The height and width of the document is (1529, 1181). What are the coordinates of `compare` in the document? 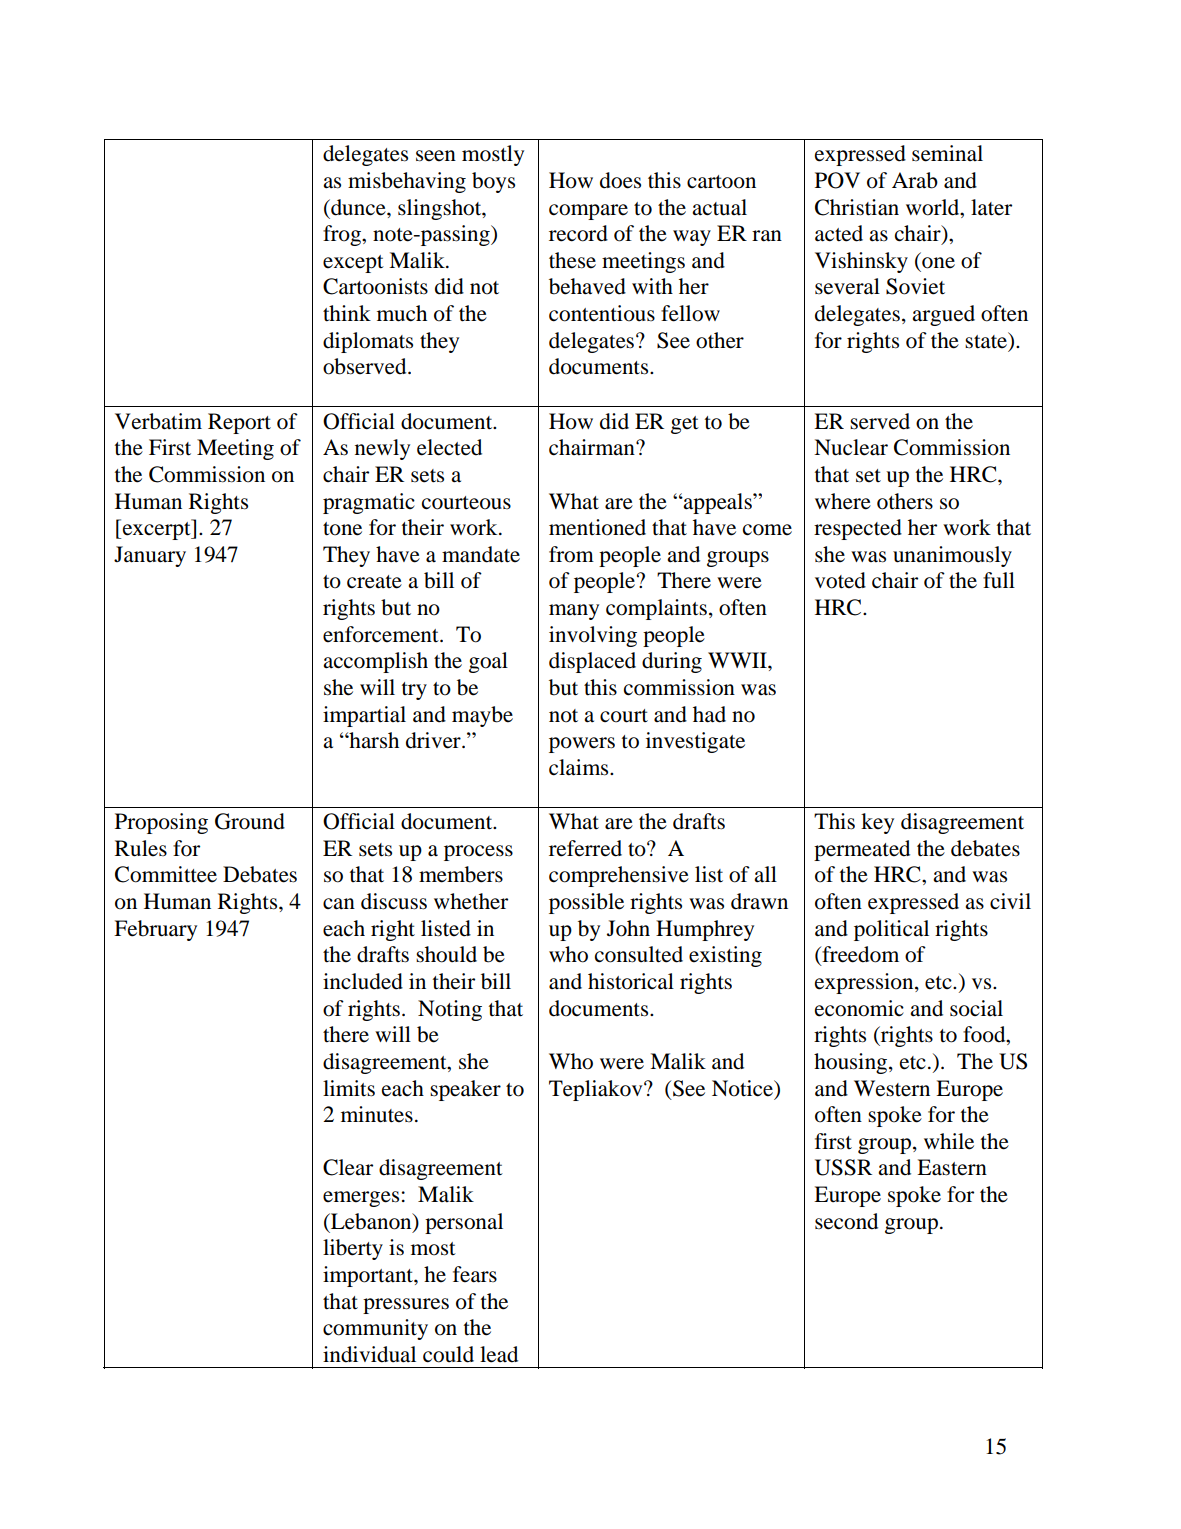 It's located at (588, 212).
